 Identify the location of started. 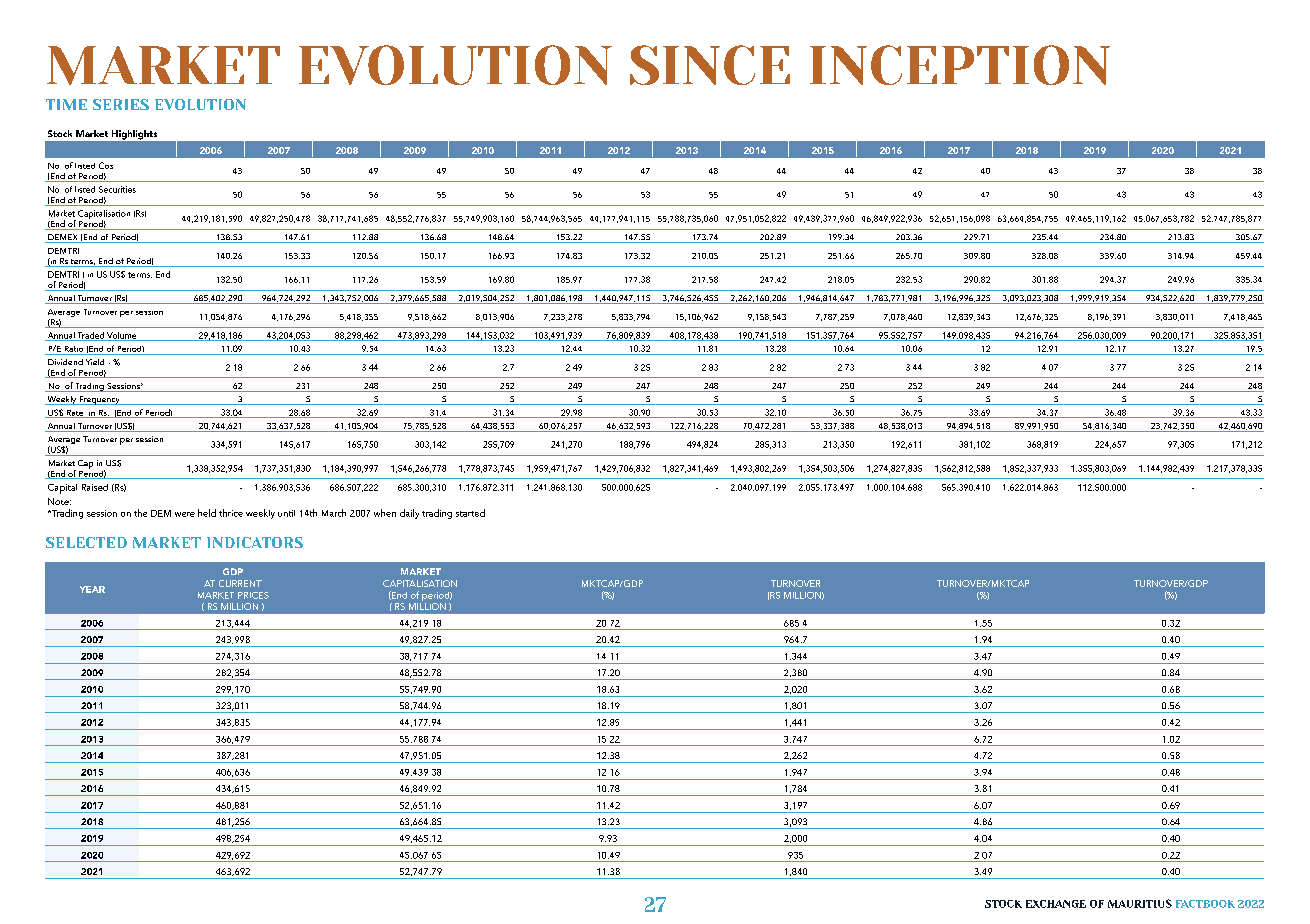
(470, 513).
